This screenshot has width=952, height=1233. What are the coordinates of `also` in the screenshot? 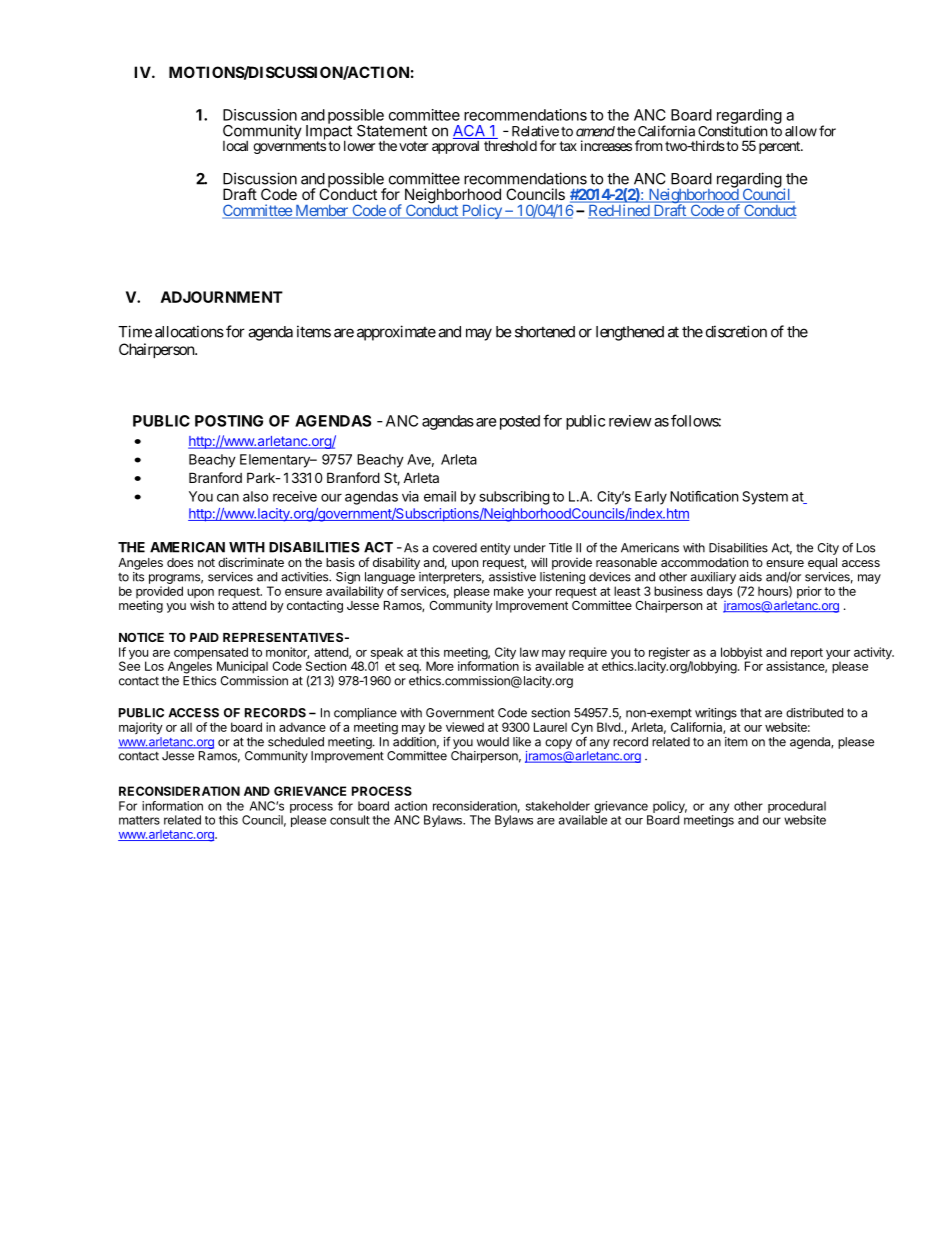 It's located at (255, 496).
